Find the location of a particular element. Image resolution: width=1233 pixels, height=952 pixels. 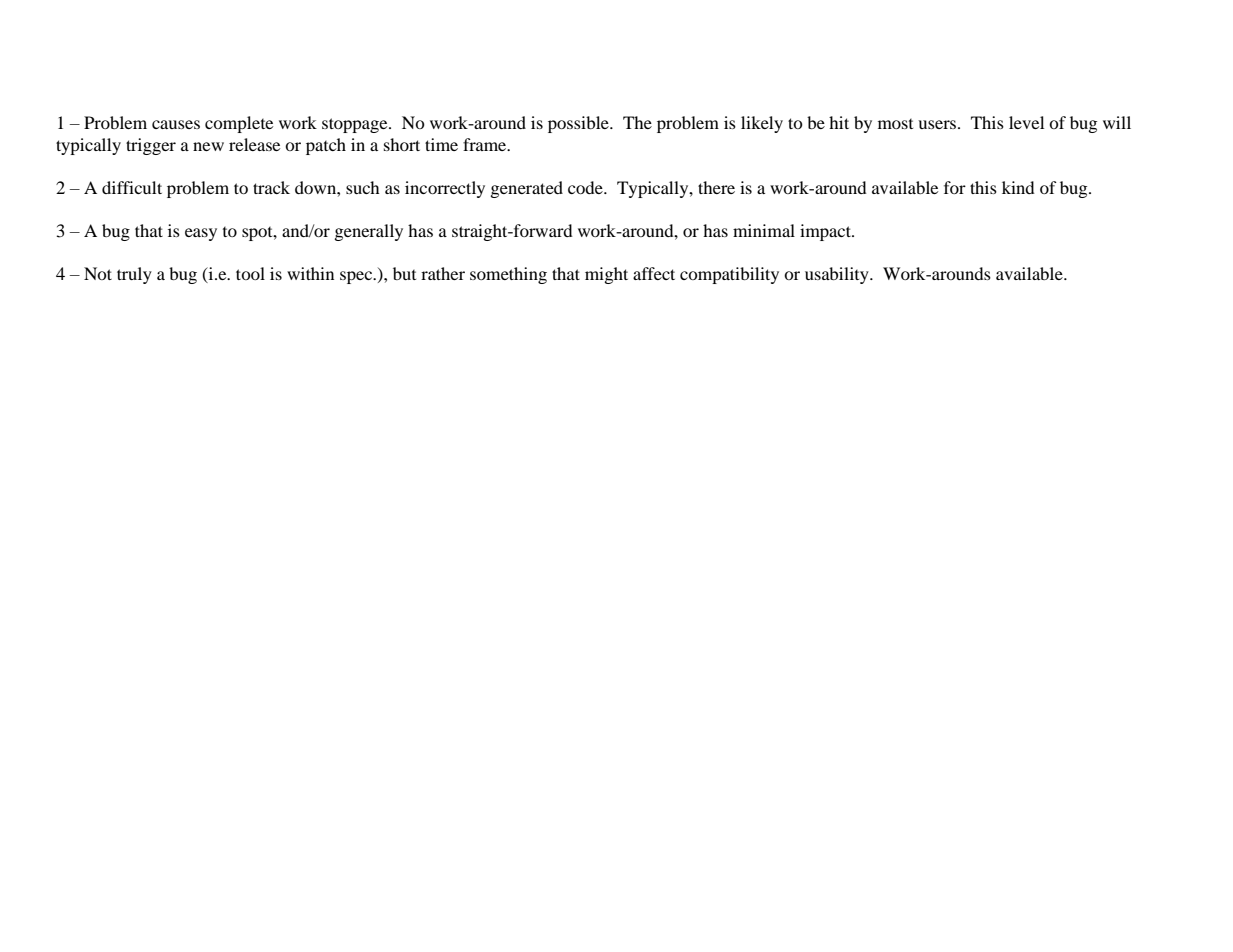

impact is located at coordinates (826, 232).
